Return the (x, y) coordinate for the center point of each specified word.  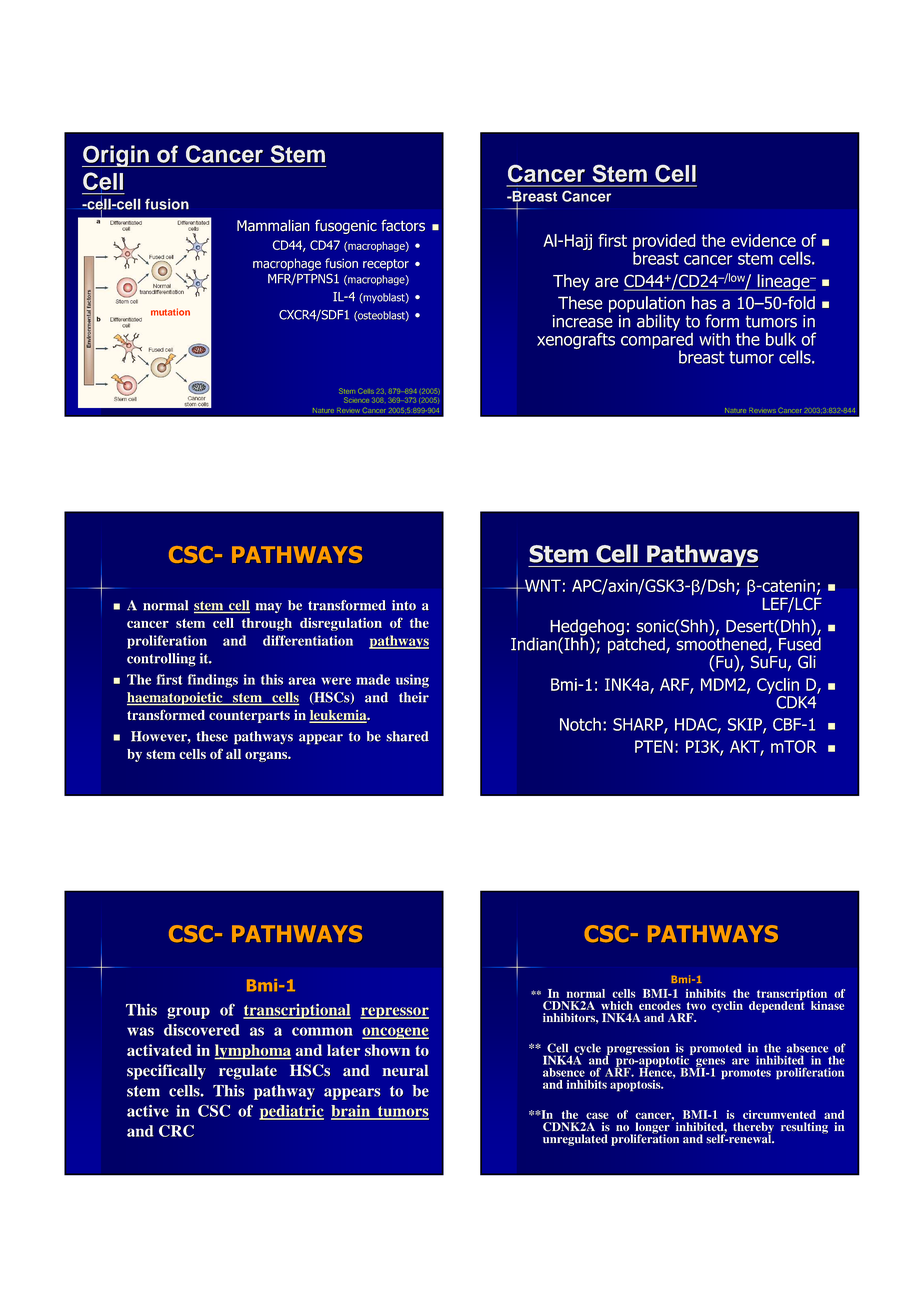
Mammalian (273, 225)
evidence (763, 240)
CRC (176, 1131)
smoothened (722, 645)
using (412, 681)
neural (405, 1070)
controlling (161, 660)
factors (403, 225)
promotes (746, 1074)
